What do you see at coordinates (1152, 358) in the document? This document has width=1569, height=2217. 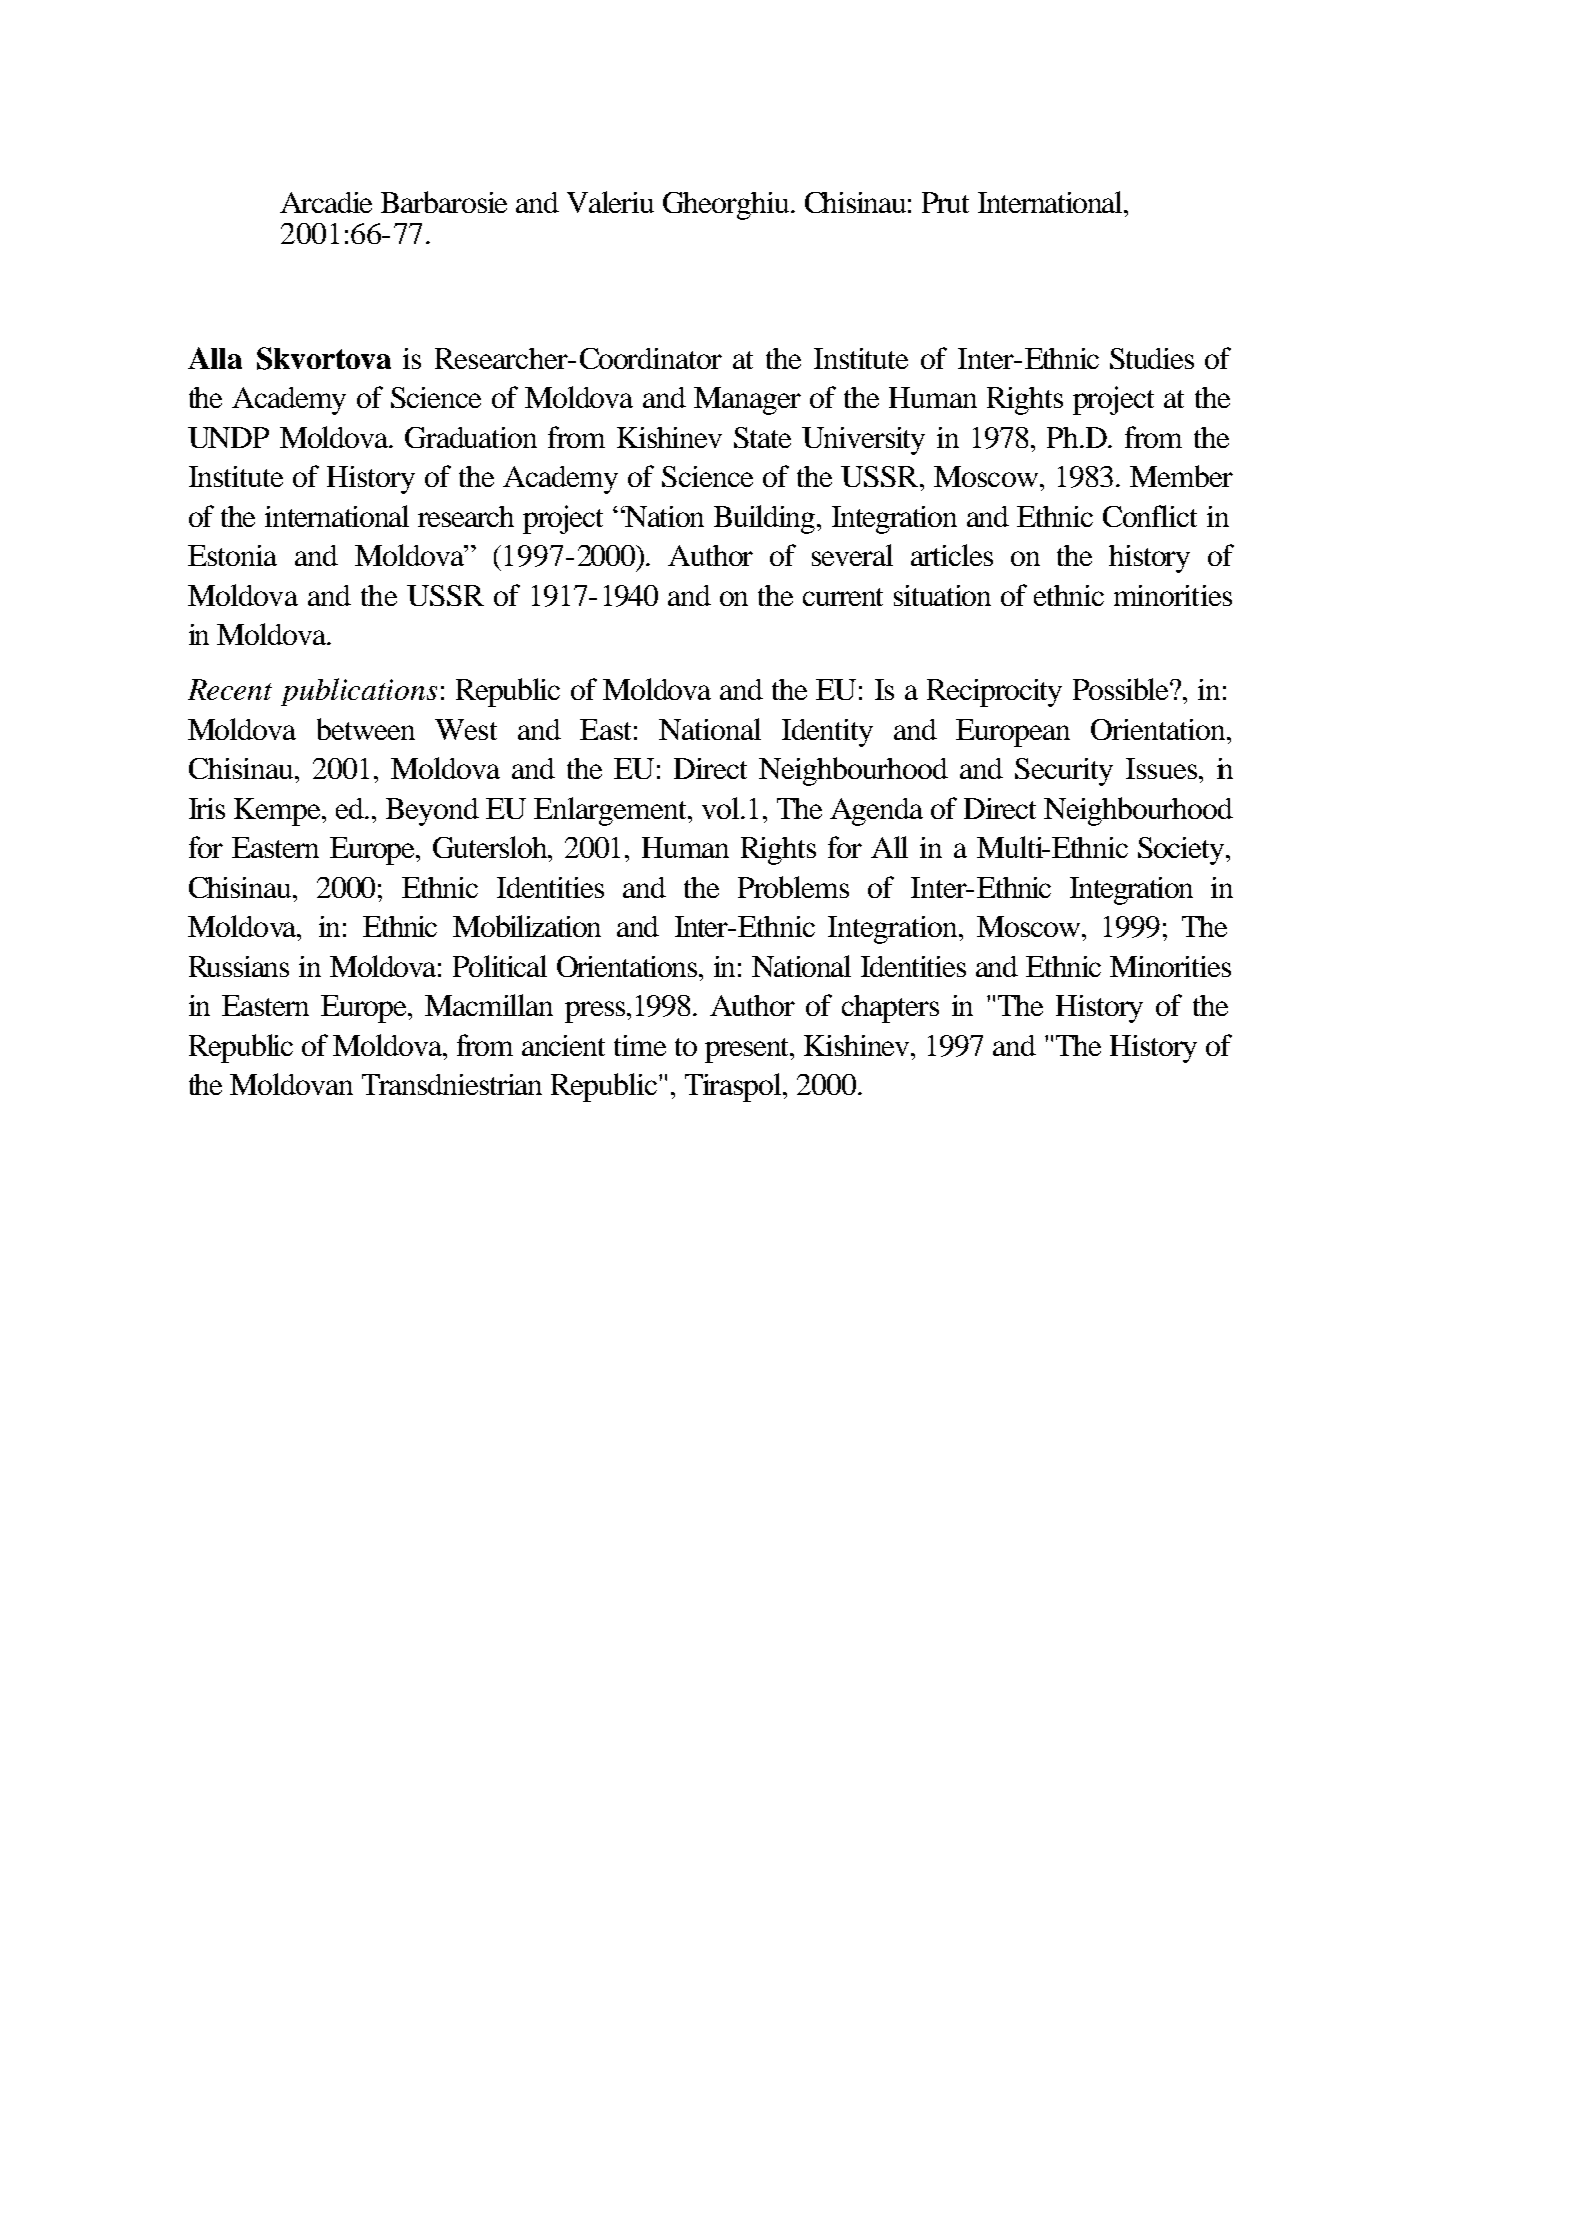 I see `Studies` at bounding box center [1152, 358].
